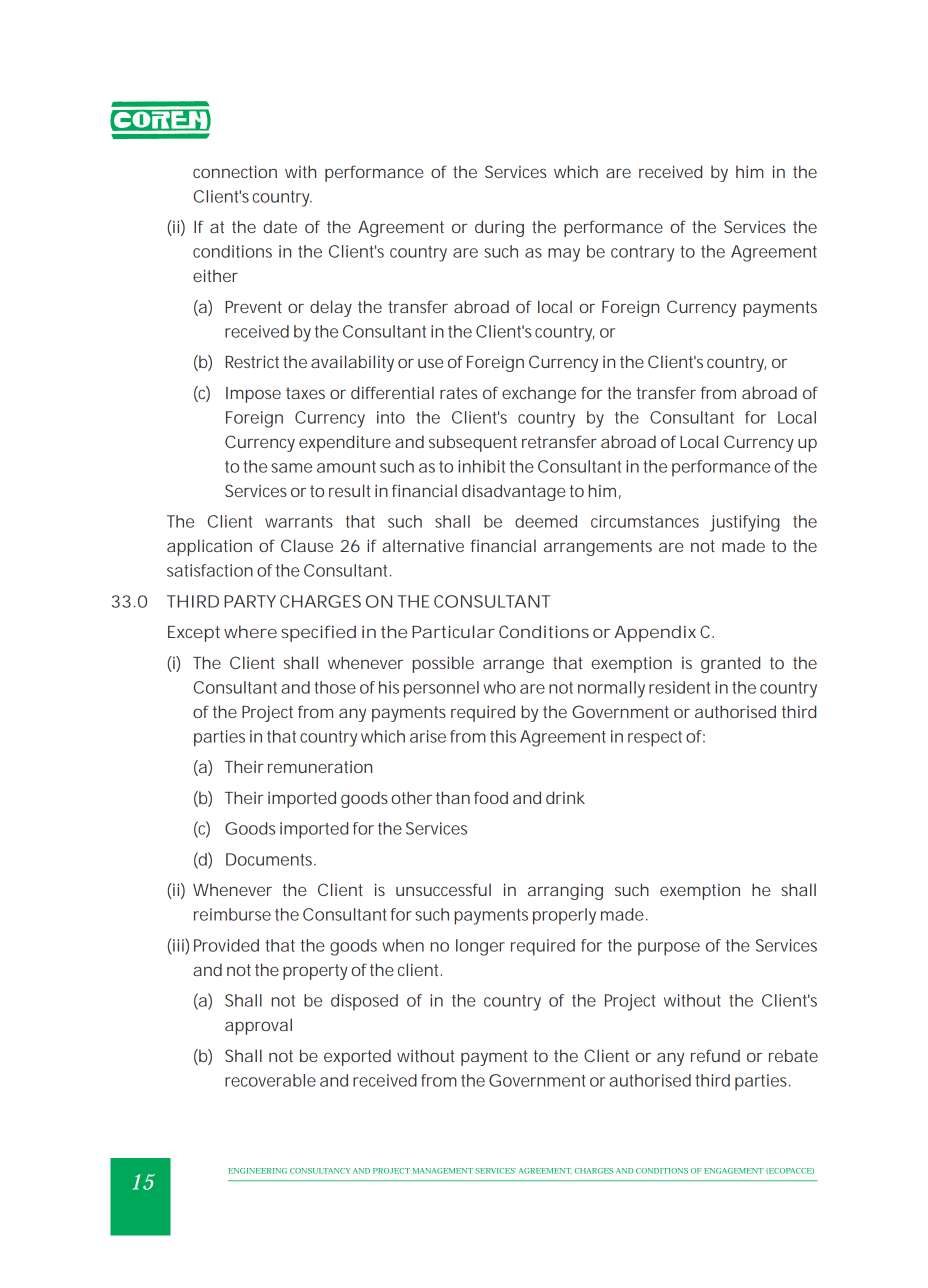 The height and width of the document is (1288, 928). I want to click on purpose, so click(669, 949).
